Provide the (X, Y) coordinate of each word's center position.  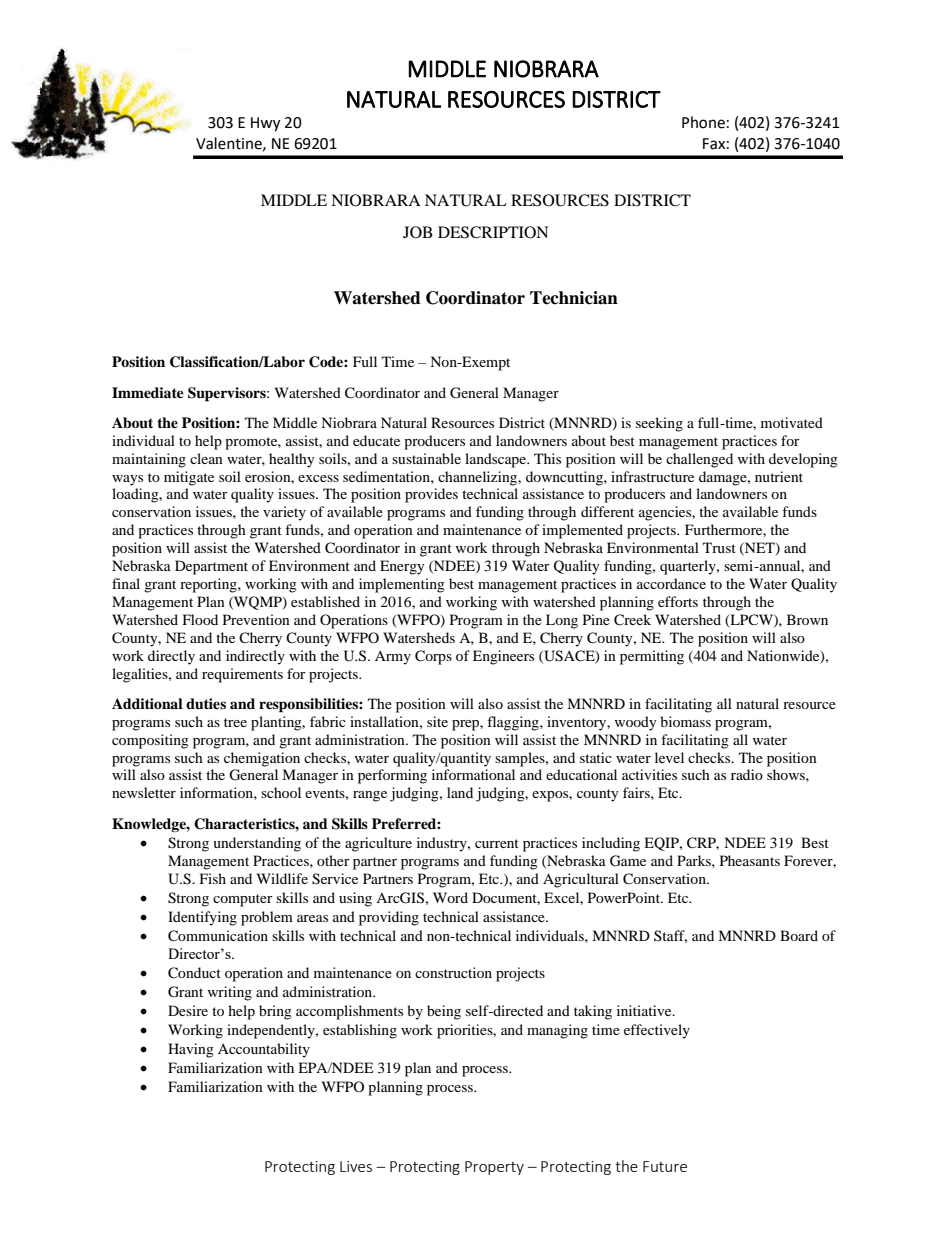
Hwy (265, 124)
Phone (703, 122)
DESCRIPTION (493, 232)
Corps (433, 657)
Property (494, 1168)
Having (191, 1050)
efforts (678, 601)
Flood (200, 619)
